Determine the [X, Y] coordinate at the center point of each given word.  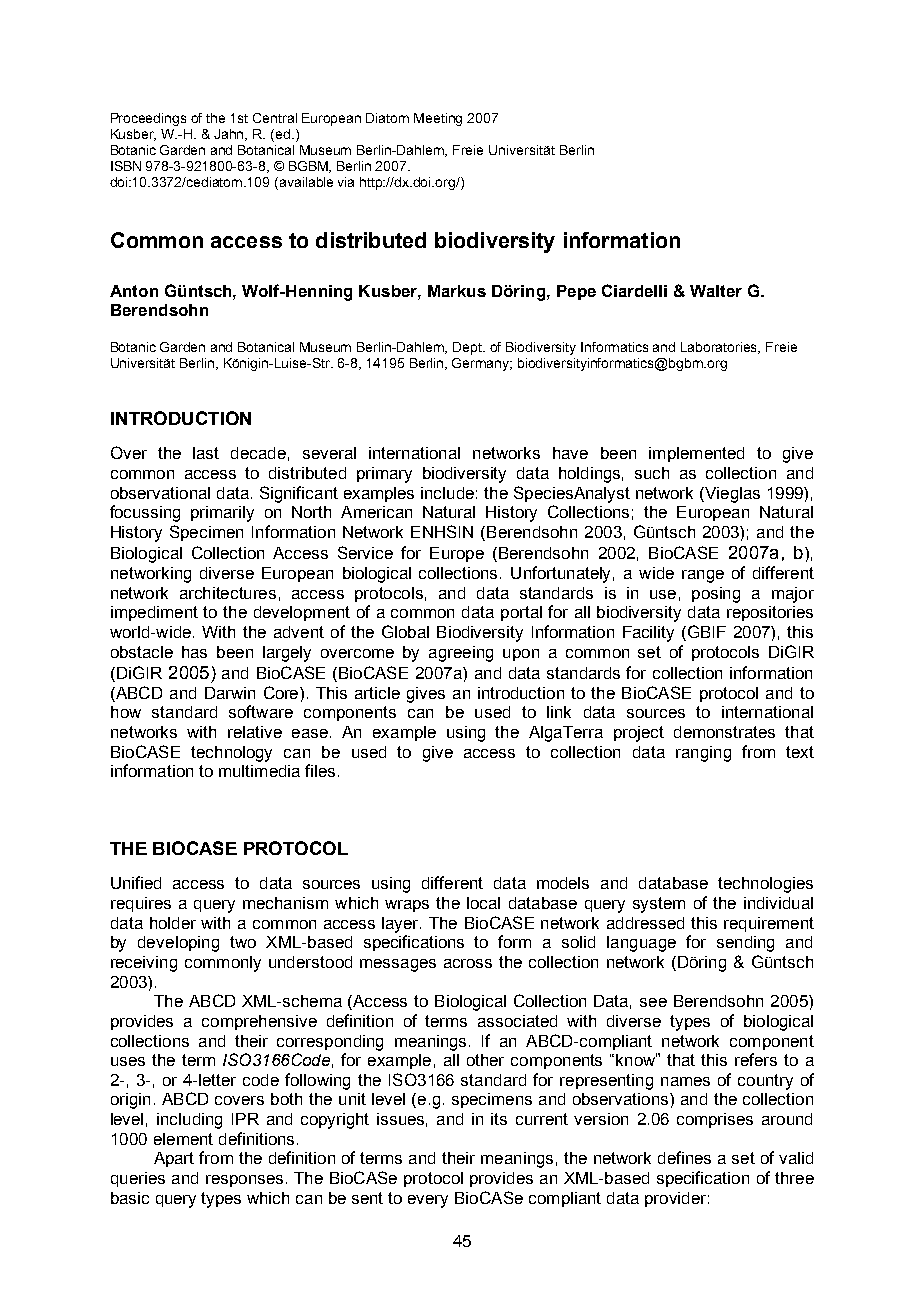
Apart [174, 1159]
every [428, 1201]
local [483, 903]
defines [684, 1157]
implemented [696, 454]
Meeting [438, 119]
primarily [222, 514]
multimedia [259, 771]
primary [384, 475]
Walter [716, 291]
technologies [765, 885]
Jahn [230, 135]
